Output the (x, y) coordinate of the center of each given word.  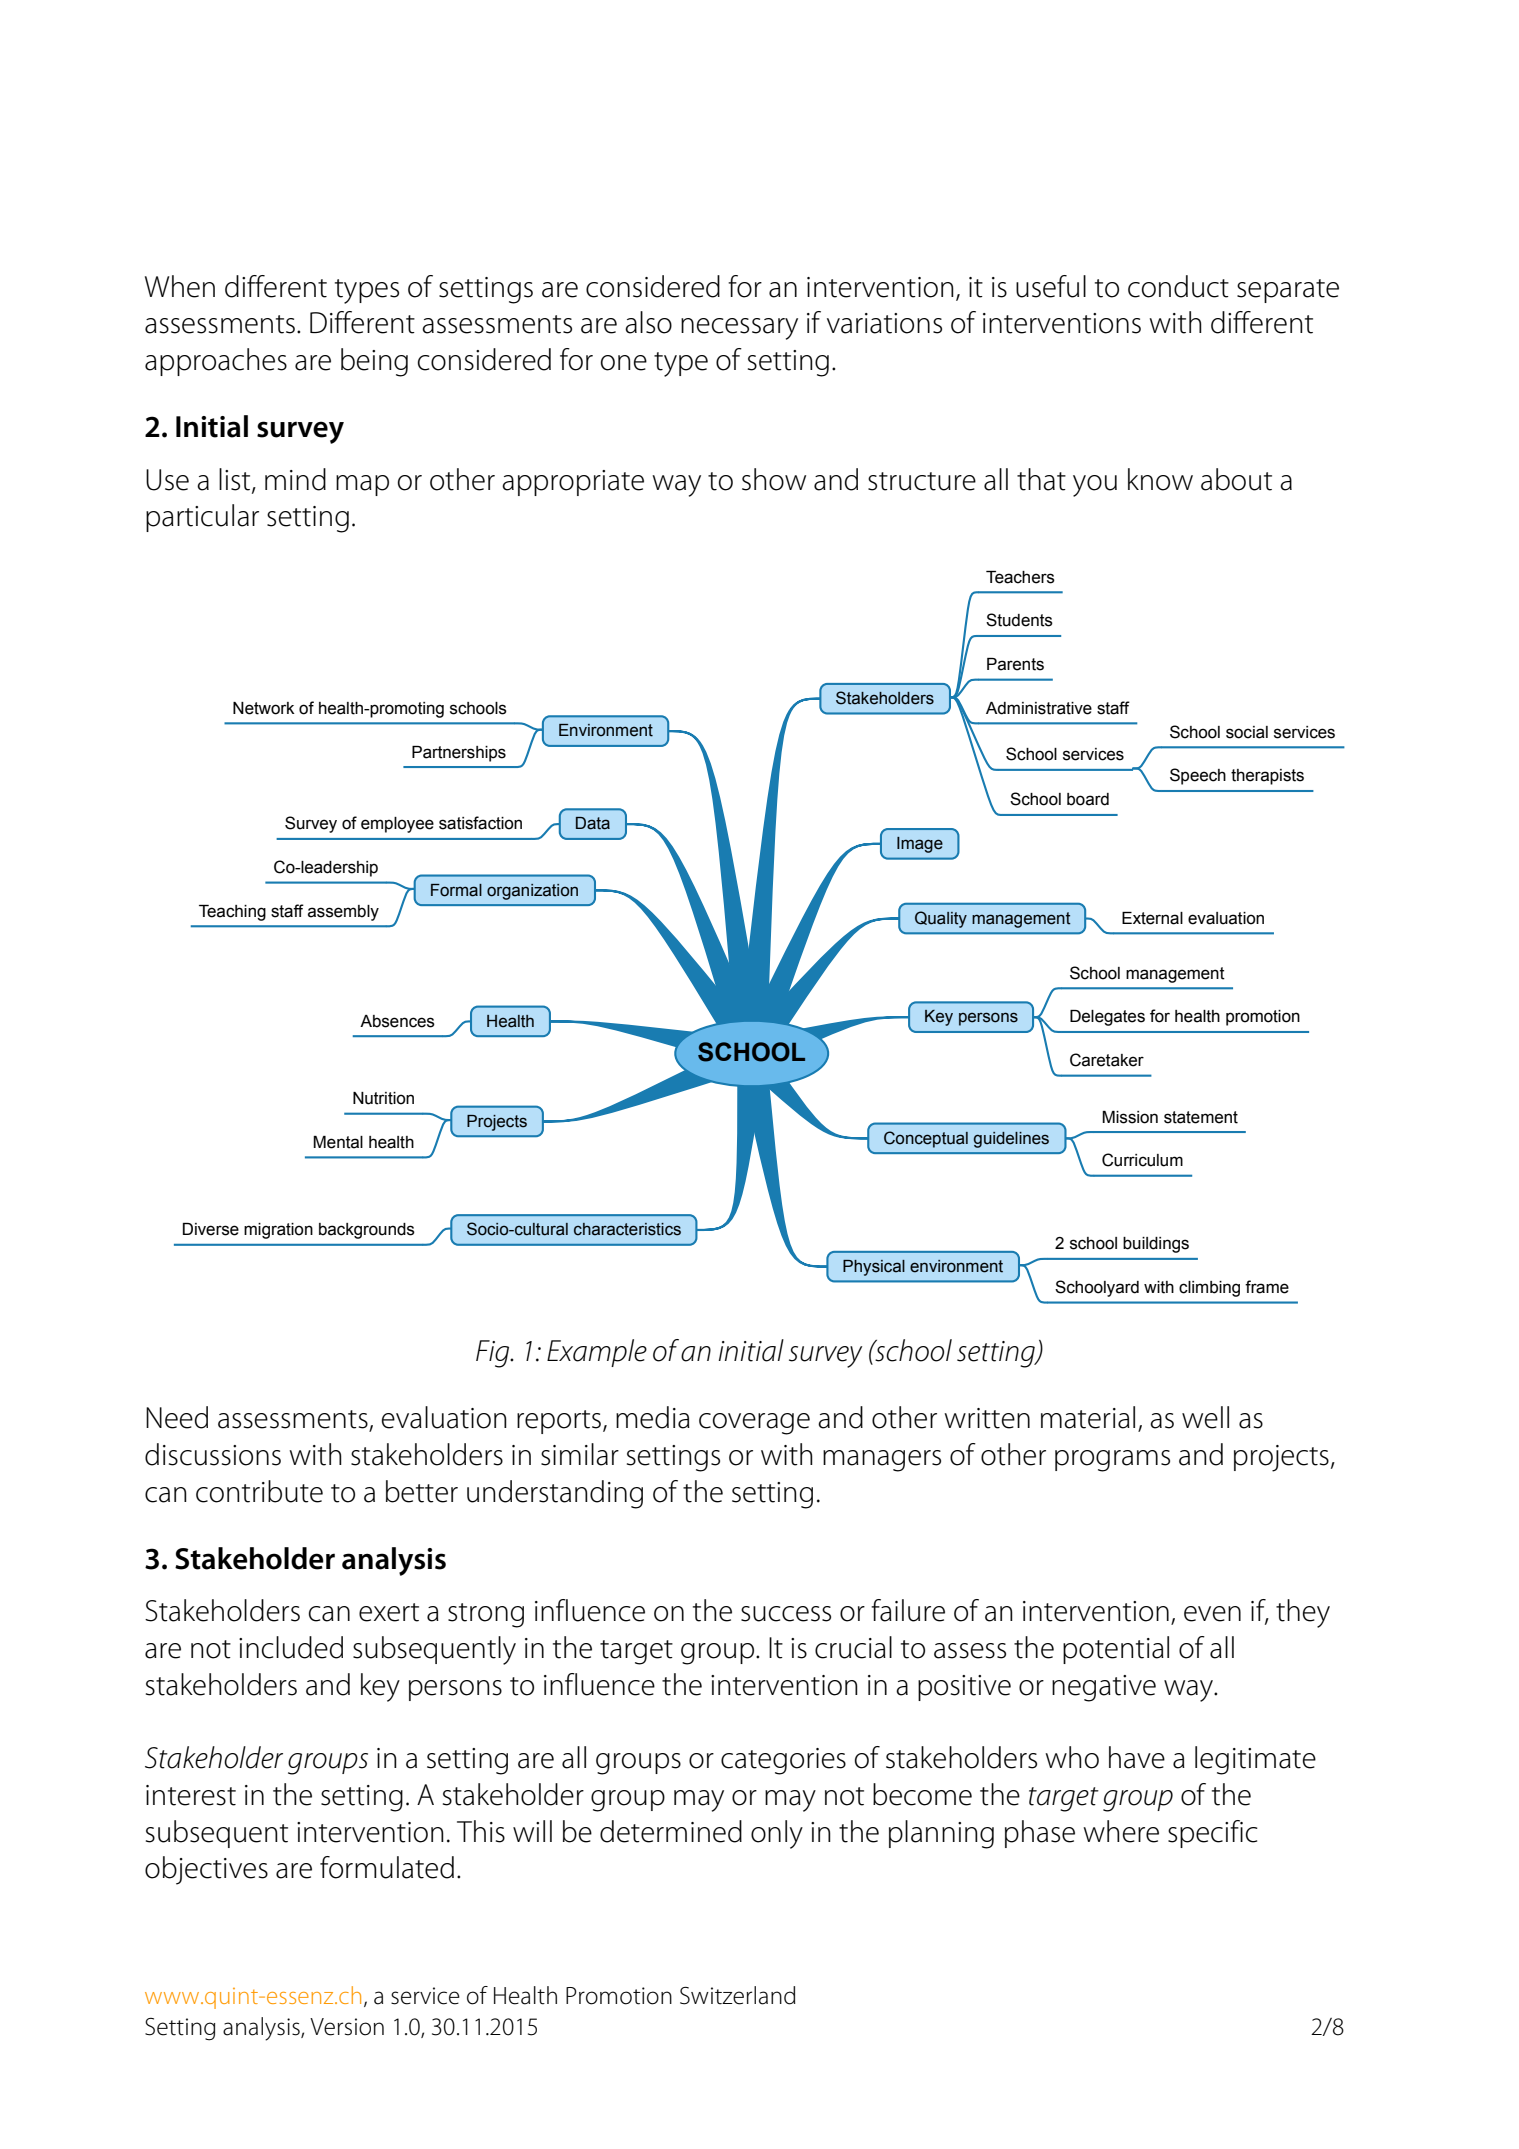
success (786, 1614)
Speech (1198, 776)
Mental (338, 1142)
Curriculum (1142, 1160)
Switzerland (737, 1995)
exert (389, 1612)
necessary (739, 329)
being (374, 362)
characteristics (627, 1229)
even (1212, 1614)
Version (347, 2027)
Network (264, 708)
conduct (1178, 286)
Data (593, 823)
